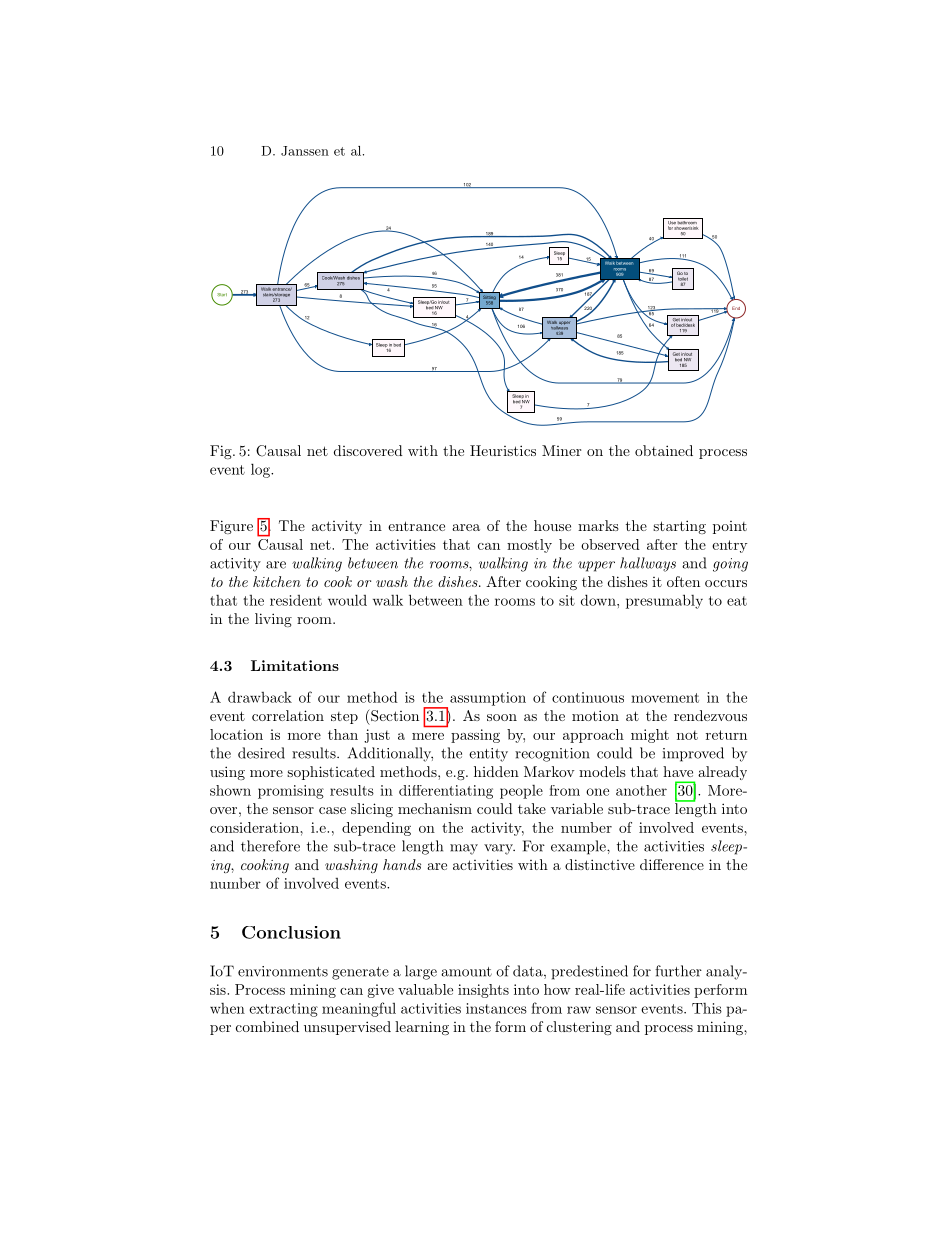 This screenshot has height=1233, width=952. I want to click on extracting, so click(283, 1010).
